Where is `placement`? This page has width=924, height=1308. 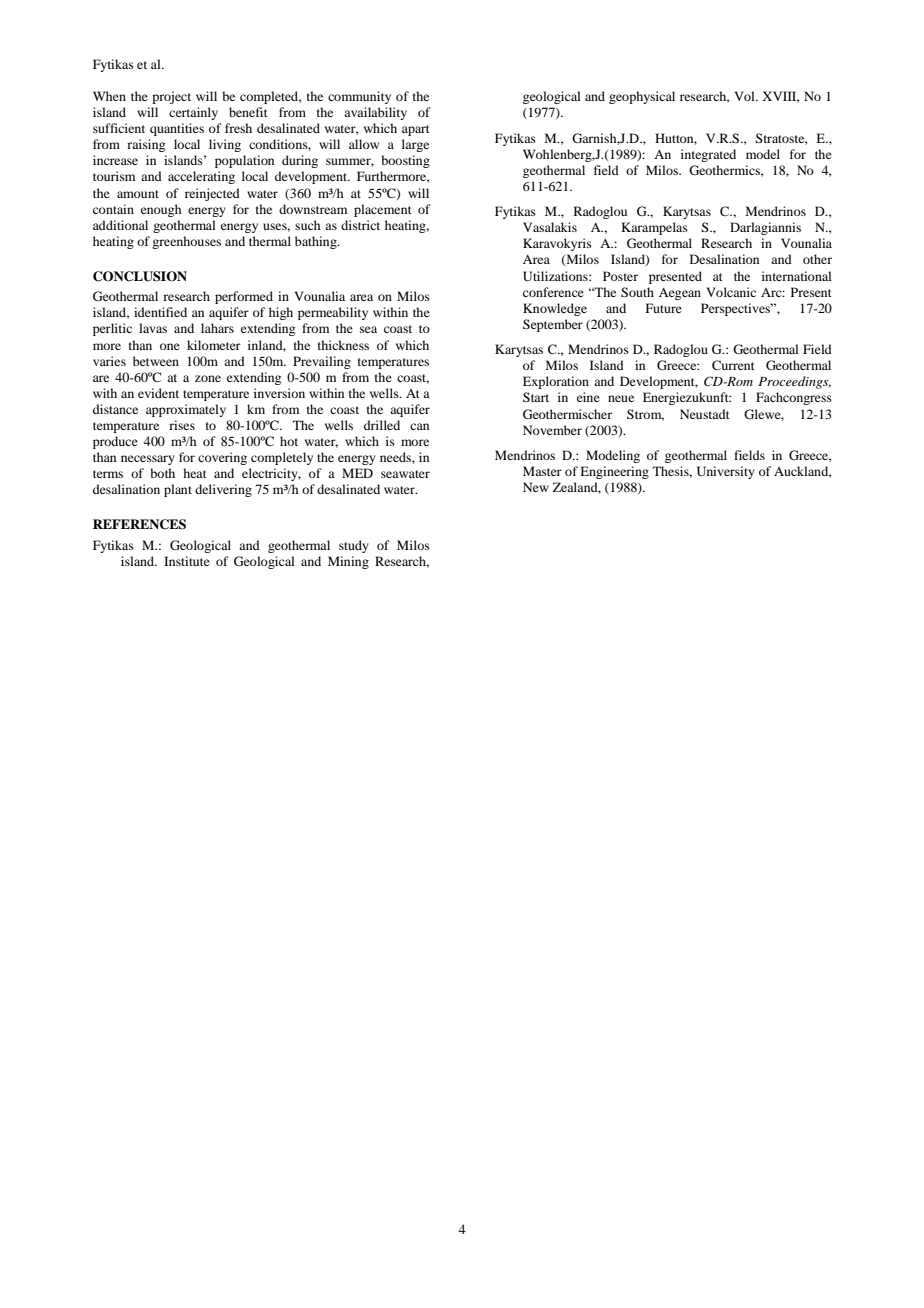
placement is located at coordinates (383, 210).
